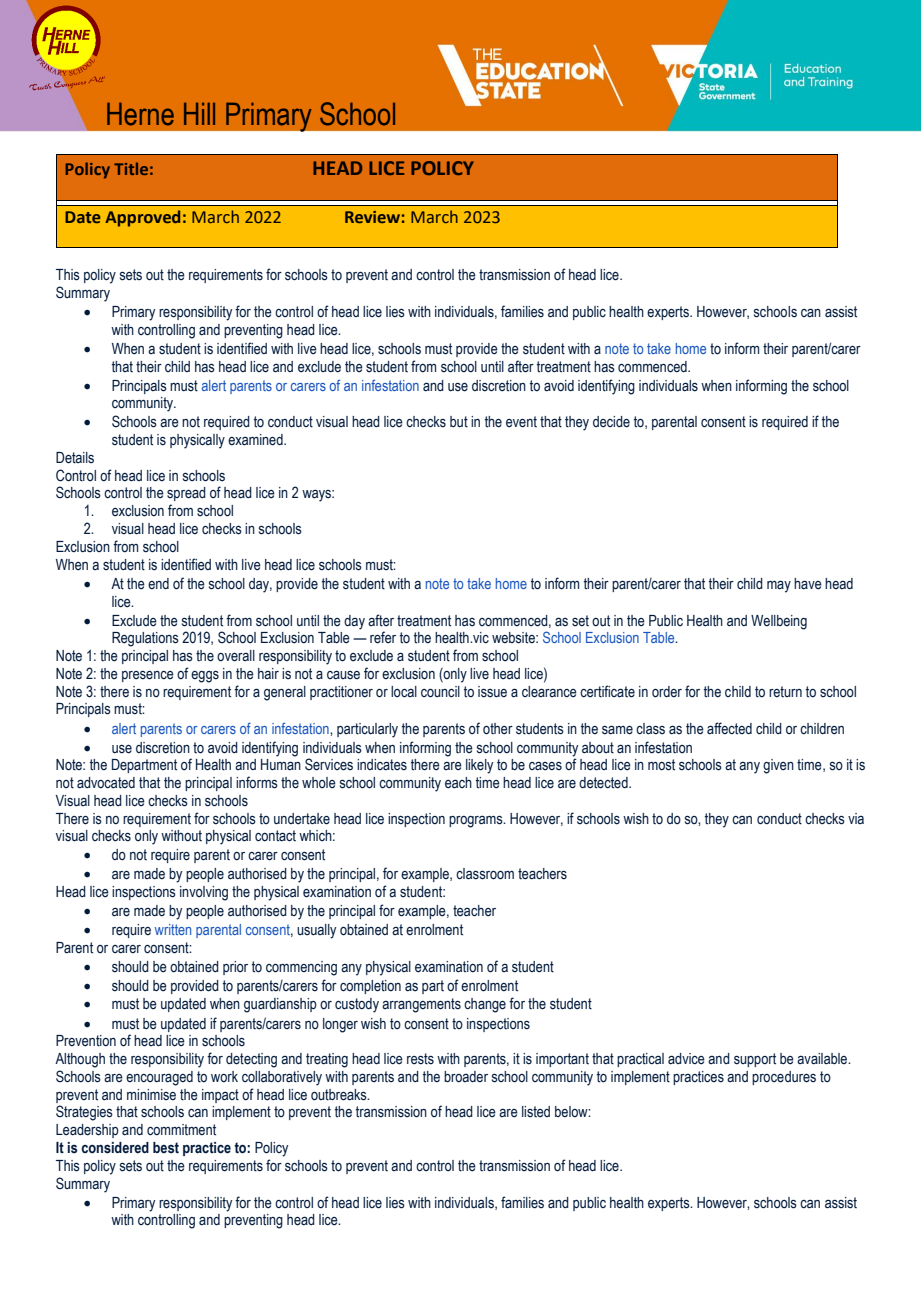 The width and height of the image is (924, 1308). What do you see at coordinates (459, 422) in the image?
I see `but` at bounding box center [459, 422].
